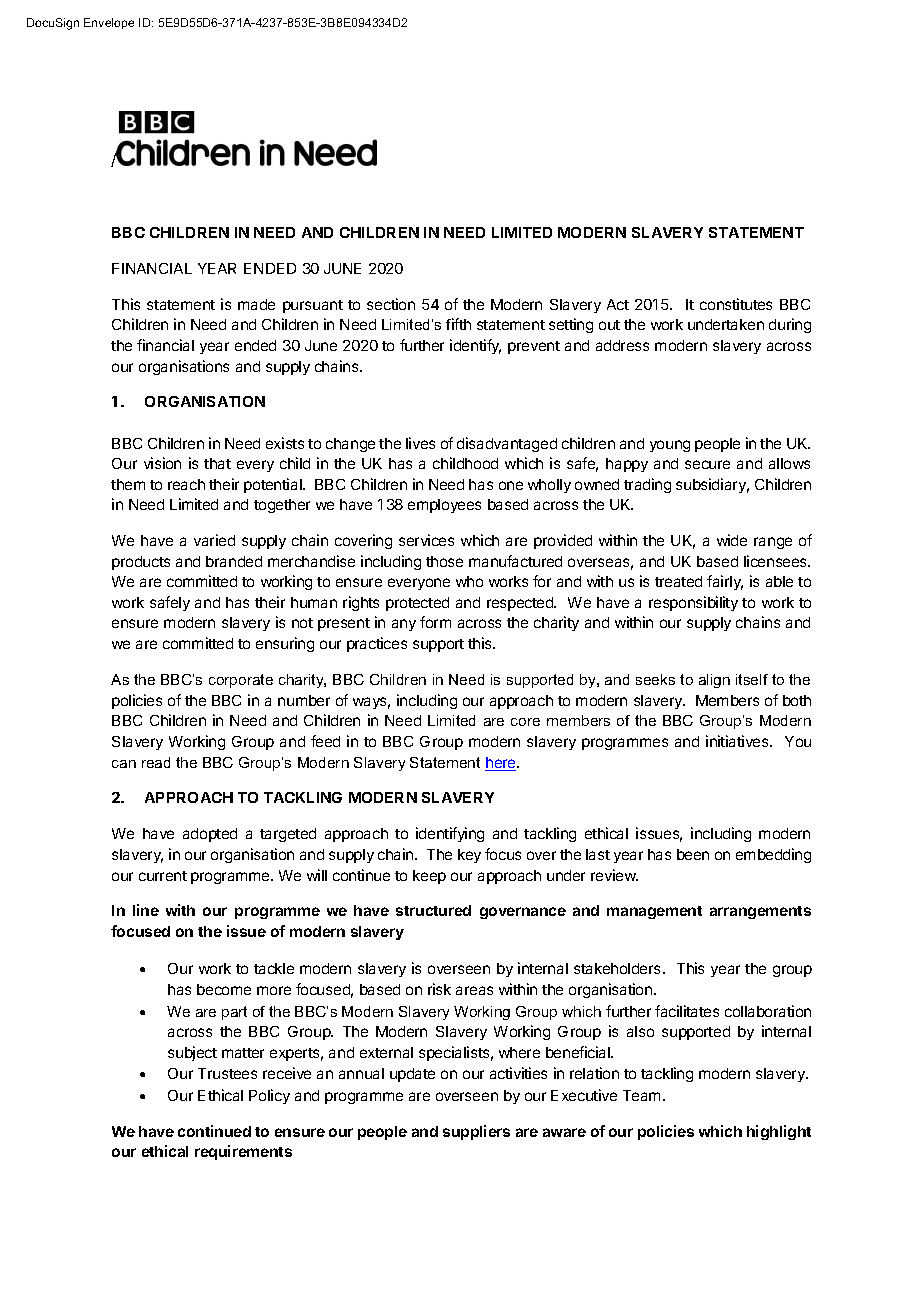 This image has width=924, height=1308. Describe the element at coordinates (476, 1132) in the image. I see `suppliers` at that location.
